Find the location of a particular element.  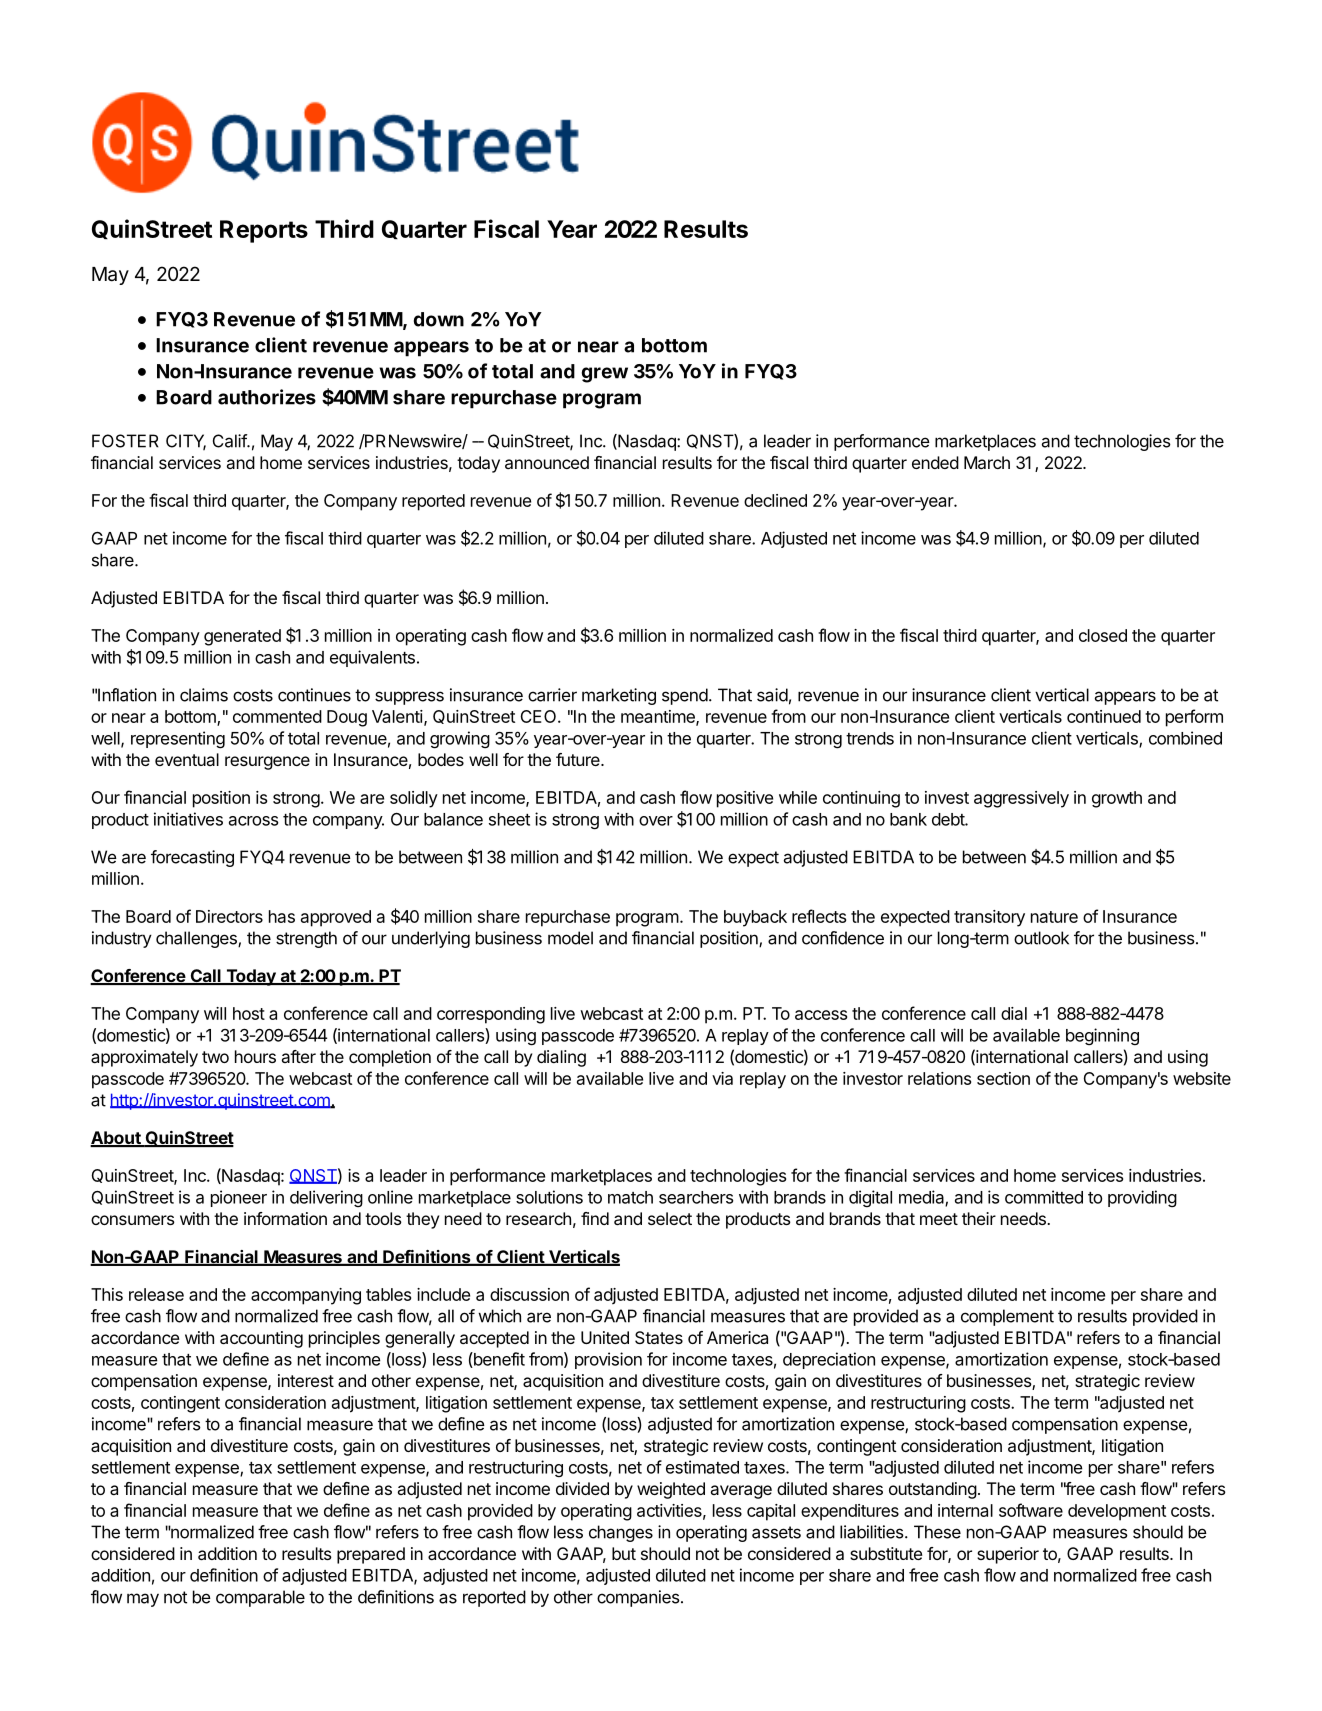

comparable is located at coordinates (260, 1598).
